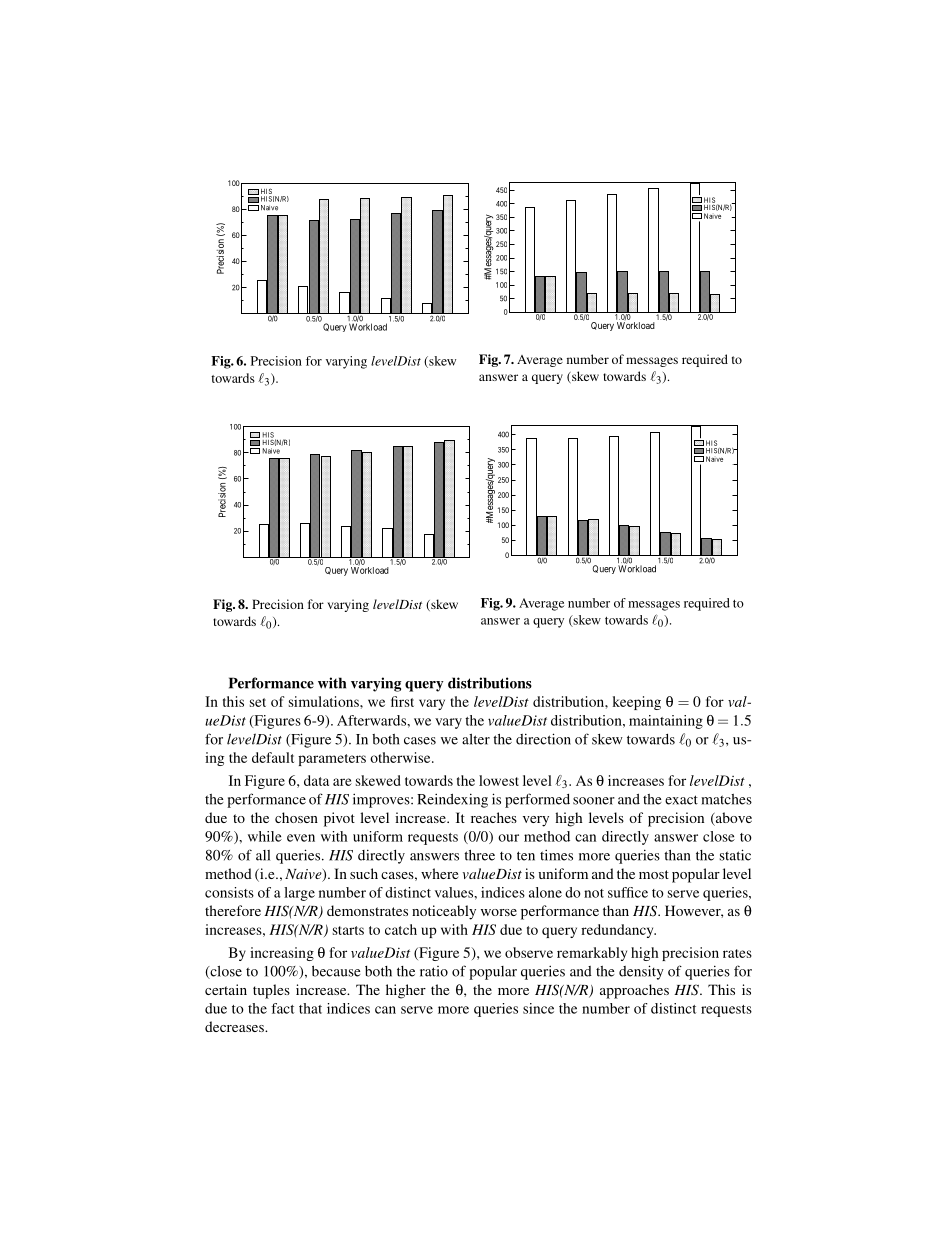 The image size is (952, 1233). What do you see at coordinates (282, 954) in the document?
I see `increasing` at bounding box center [282, 954].
